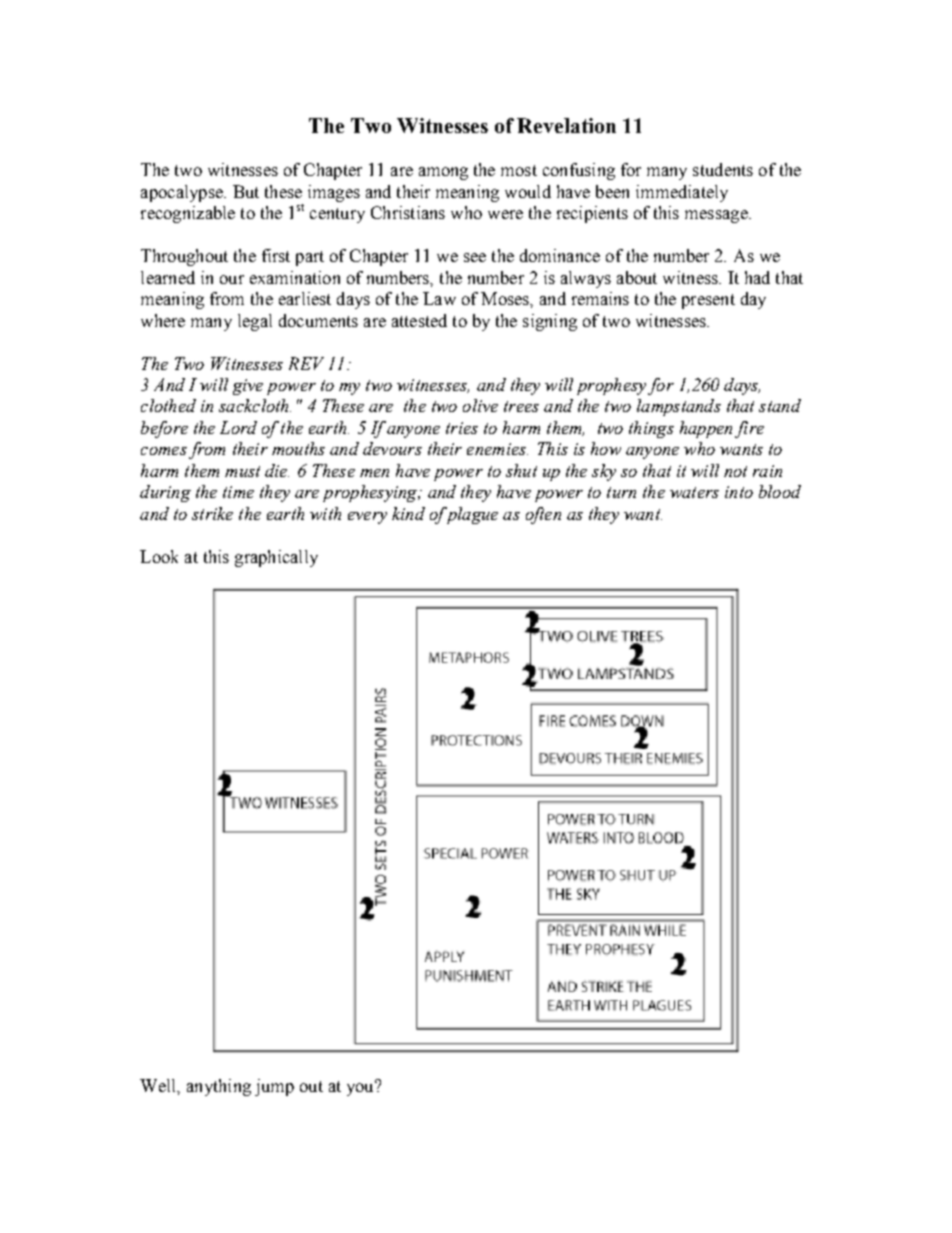  Describe the element at coordinates (694, 492) in the page. I see `waters` at that location.
